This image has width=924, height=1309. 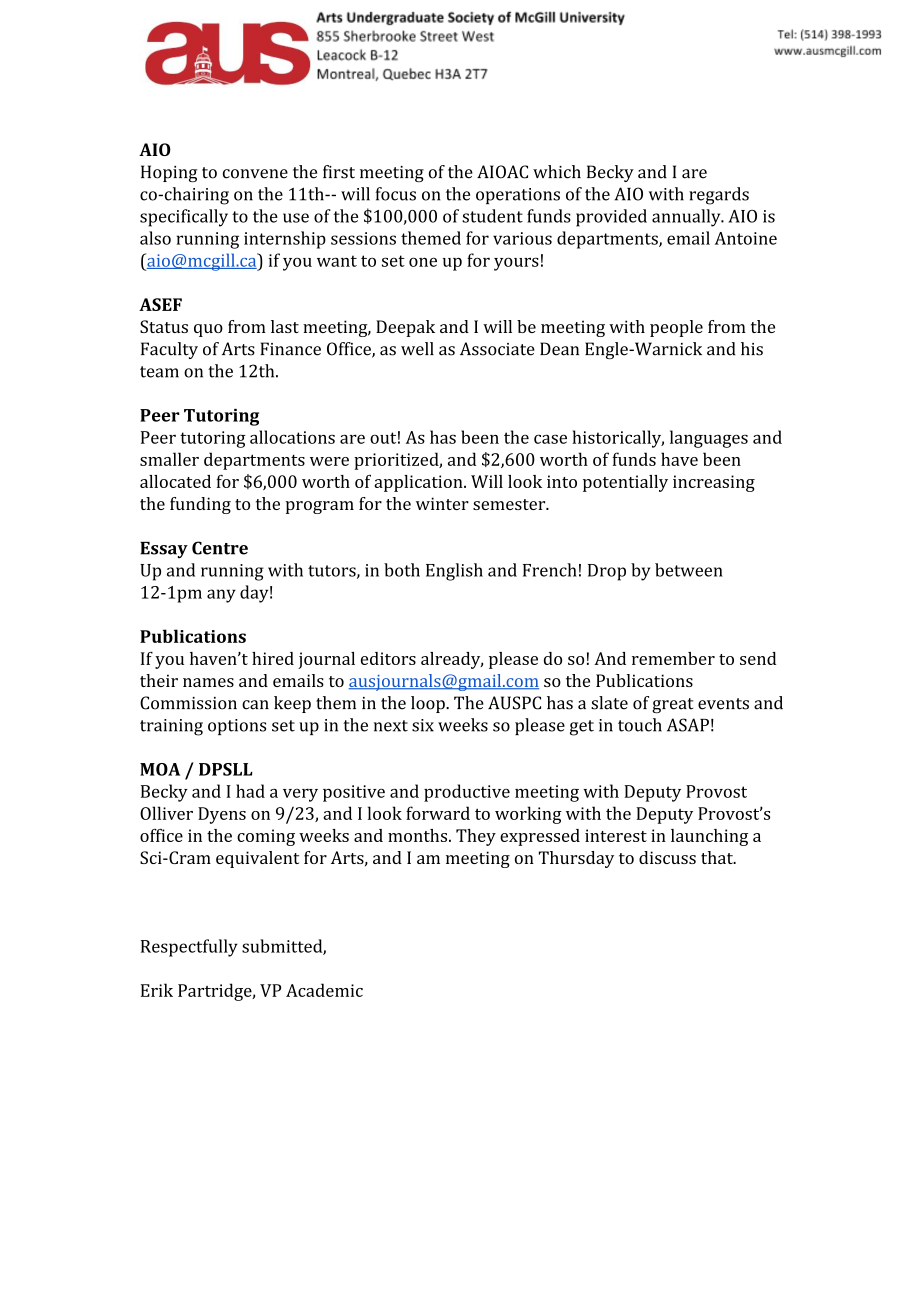 What do you see at coordinates (454, 572) in the image?
I see `English` at bounding box center [454, 572].
